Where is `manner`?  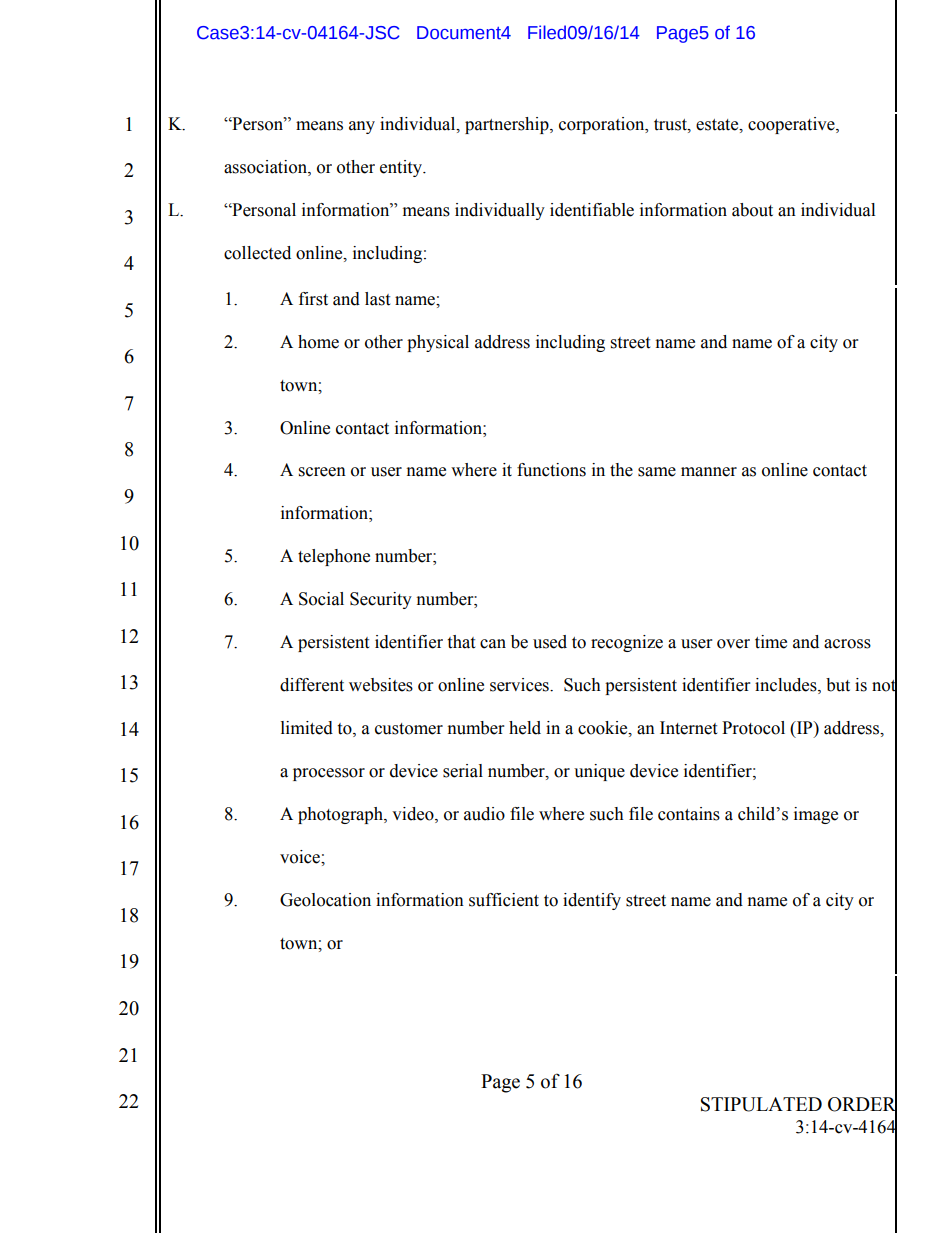 manner is located at coordinates (709, 472).
